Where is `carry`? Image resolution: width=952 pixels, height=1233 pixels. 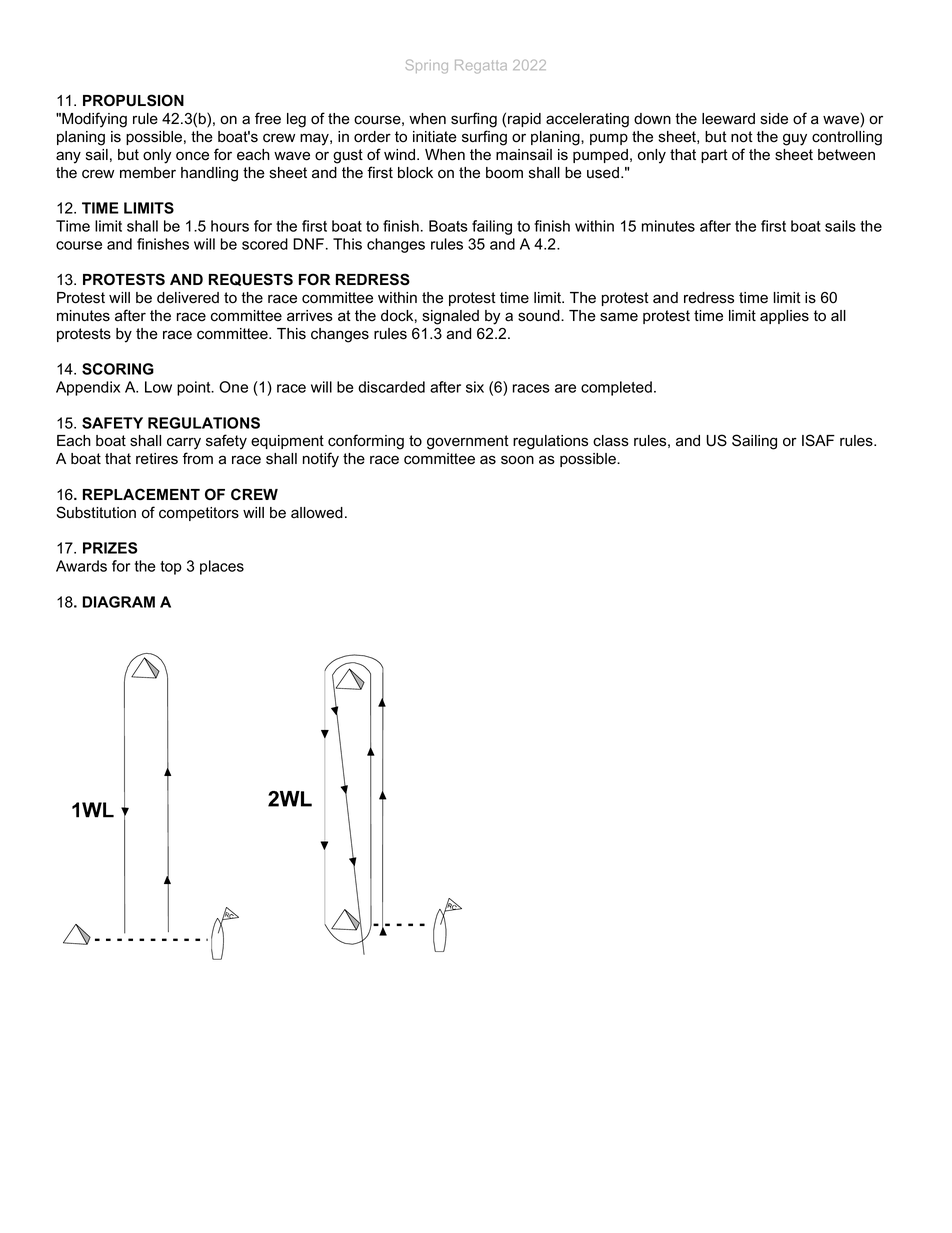 carry is located at coordinates (184, 443).
